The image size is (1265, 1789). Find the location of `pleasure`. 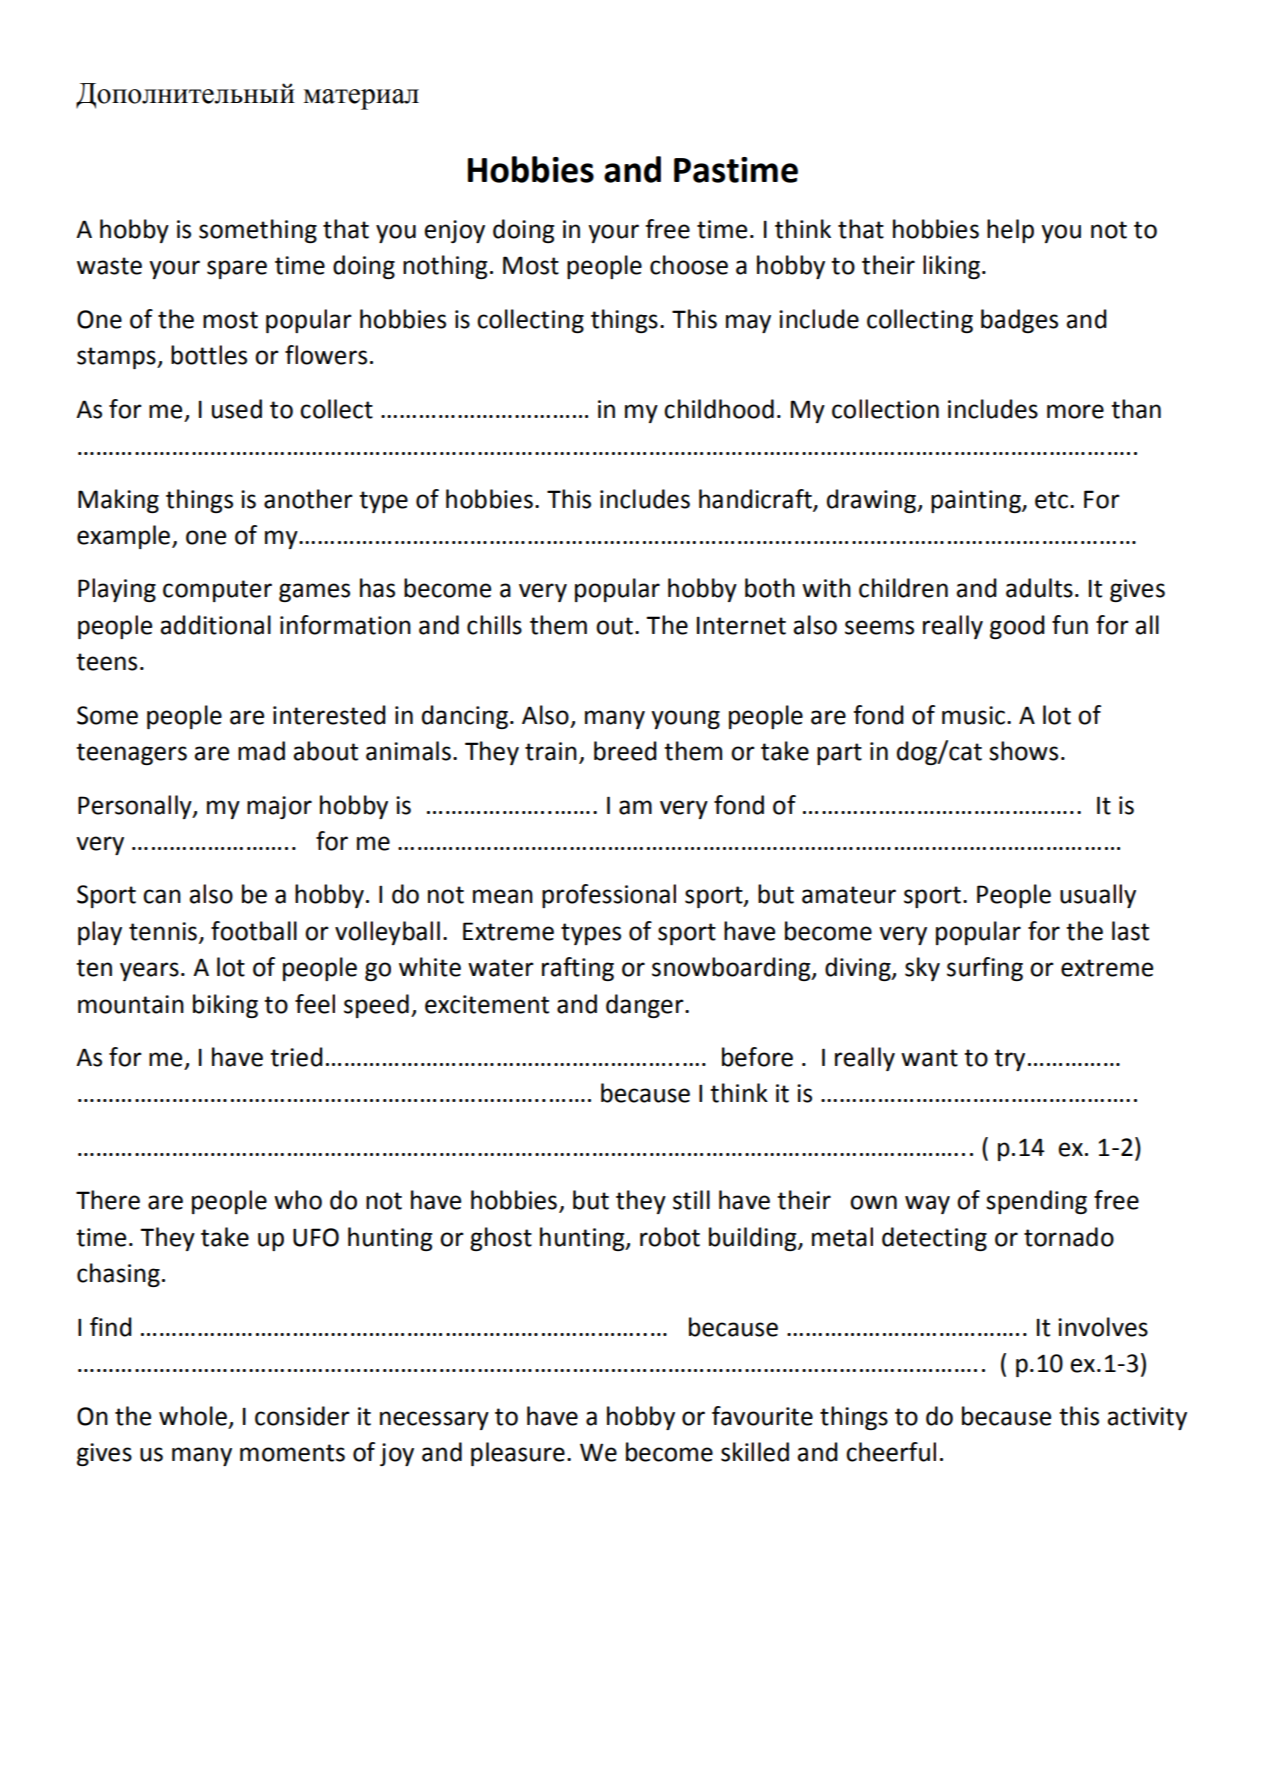

pleasure is located at coordinates (518, 1454).
